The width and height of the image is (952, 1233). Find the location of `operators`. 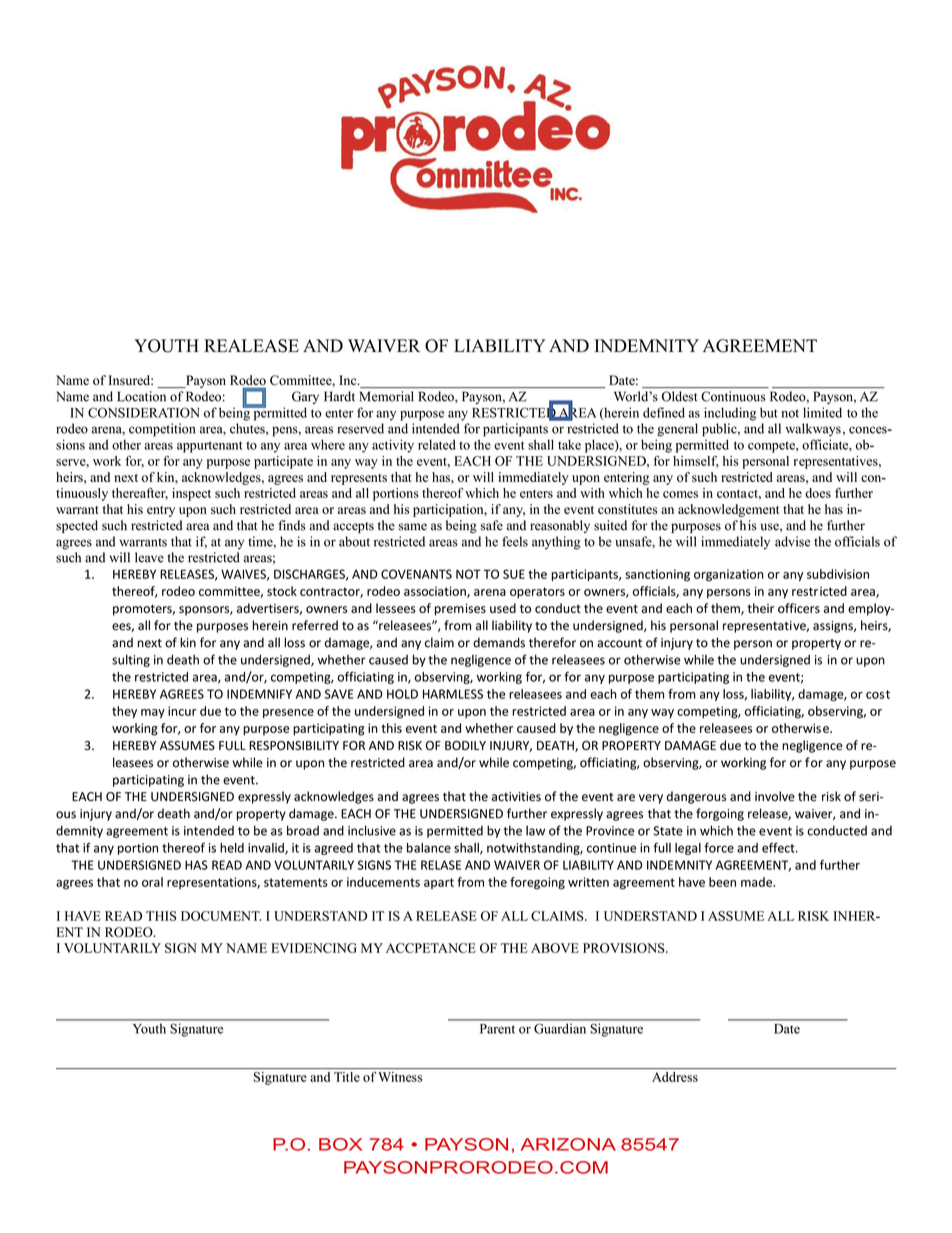

operators is located at coordinates (537, 593).
